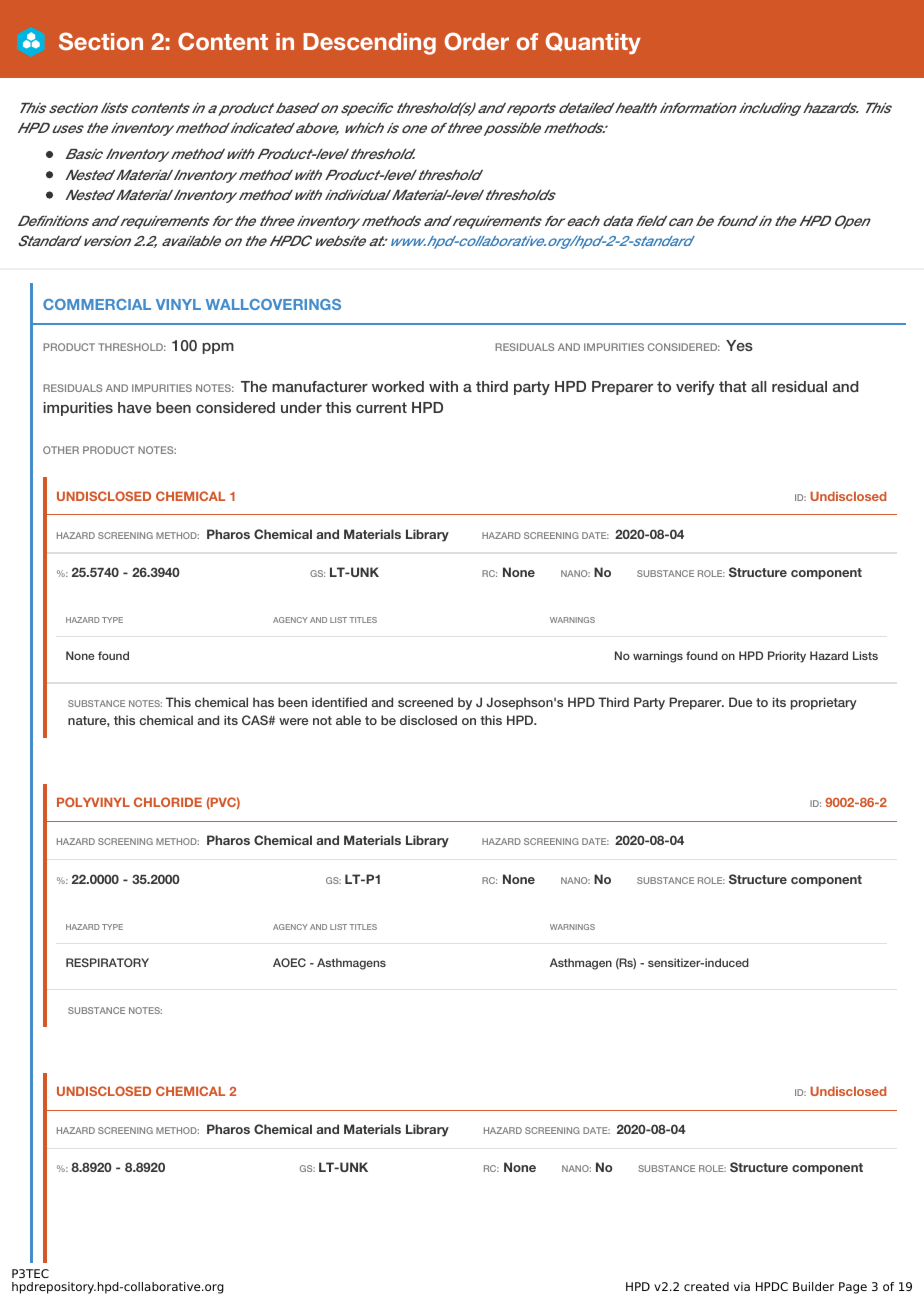 The image size is (924, 1308). Describe the element at coordinates (381, 407) in the document. I see `current` at that location.
